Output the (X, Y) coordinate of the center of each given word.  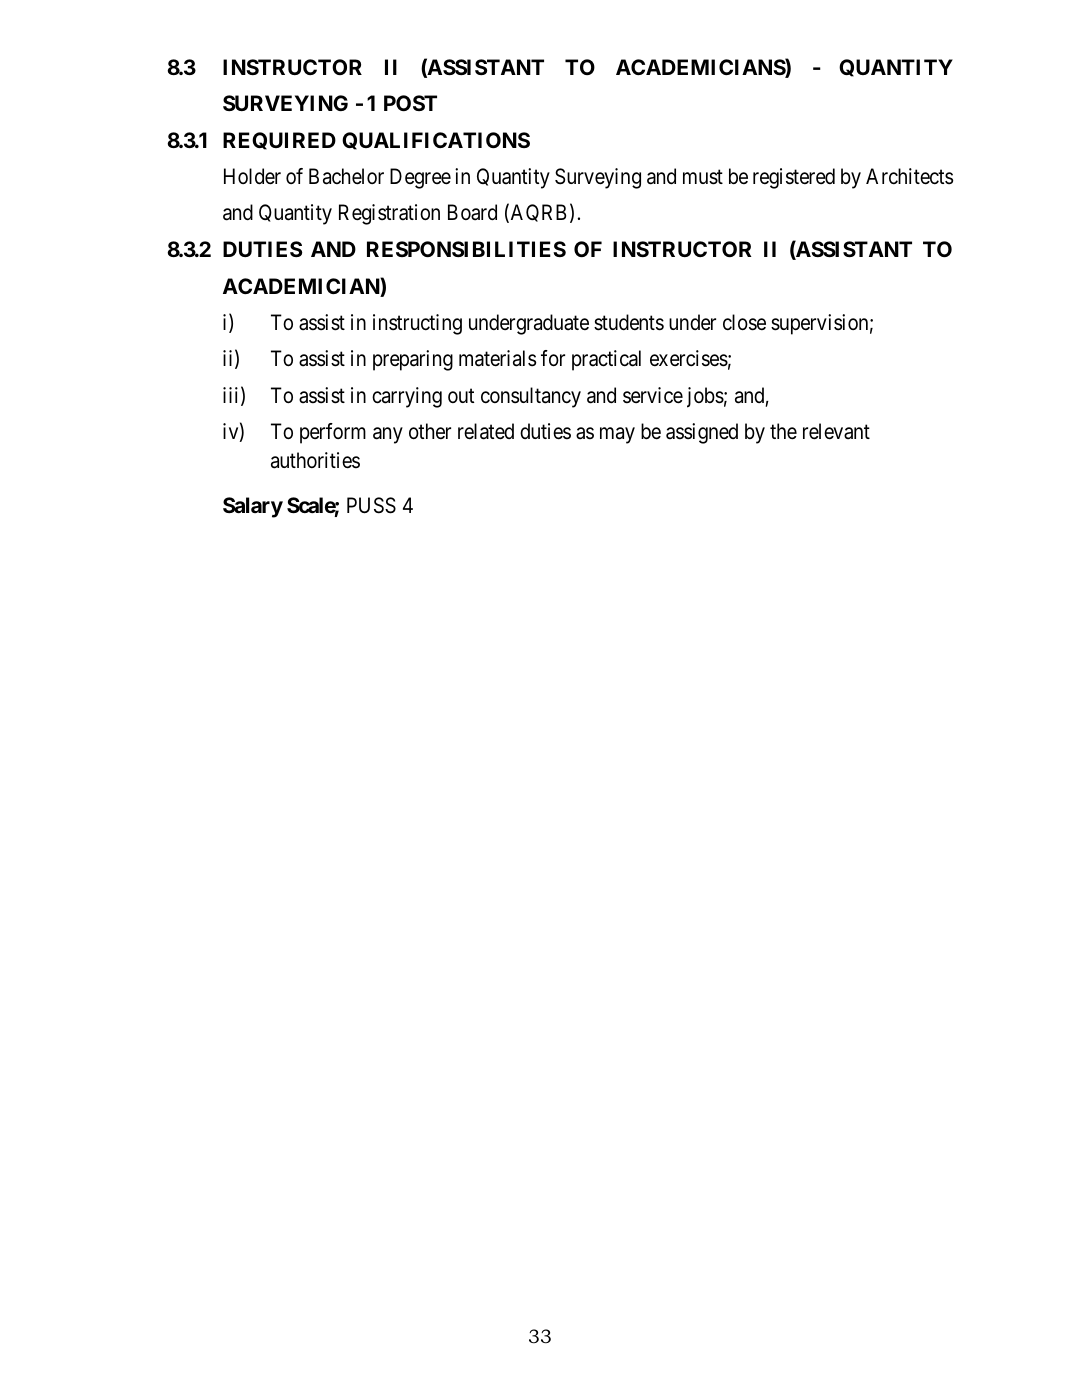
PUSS (371, 505)
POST (410, 103)
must (703, 177)
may (617, 436)
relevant (836, 431)
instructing (417, 324)
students (629, 322)
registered (794, 178)
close (744, 322)
